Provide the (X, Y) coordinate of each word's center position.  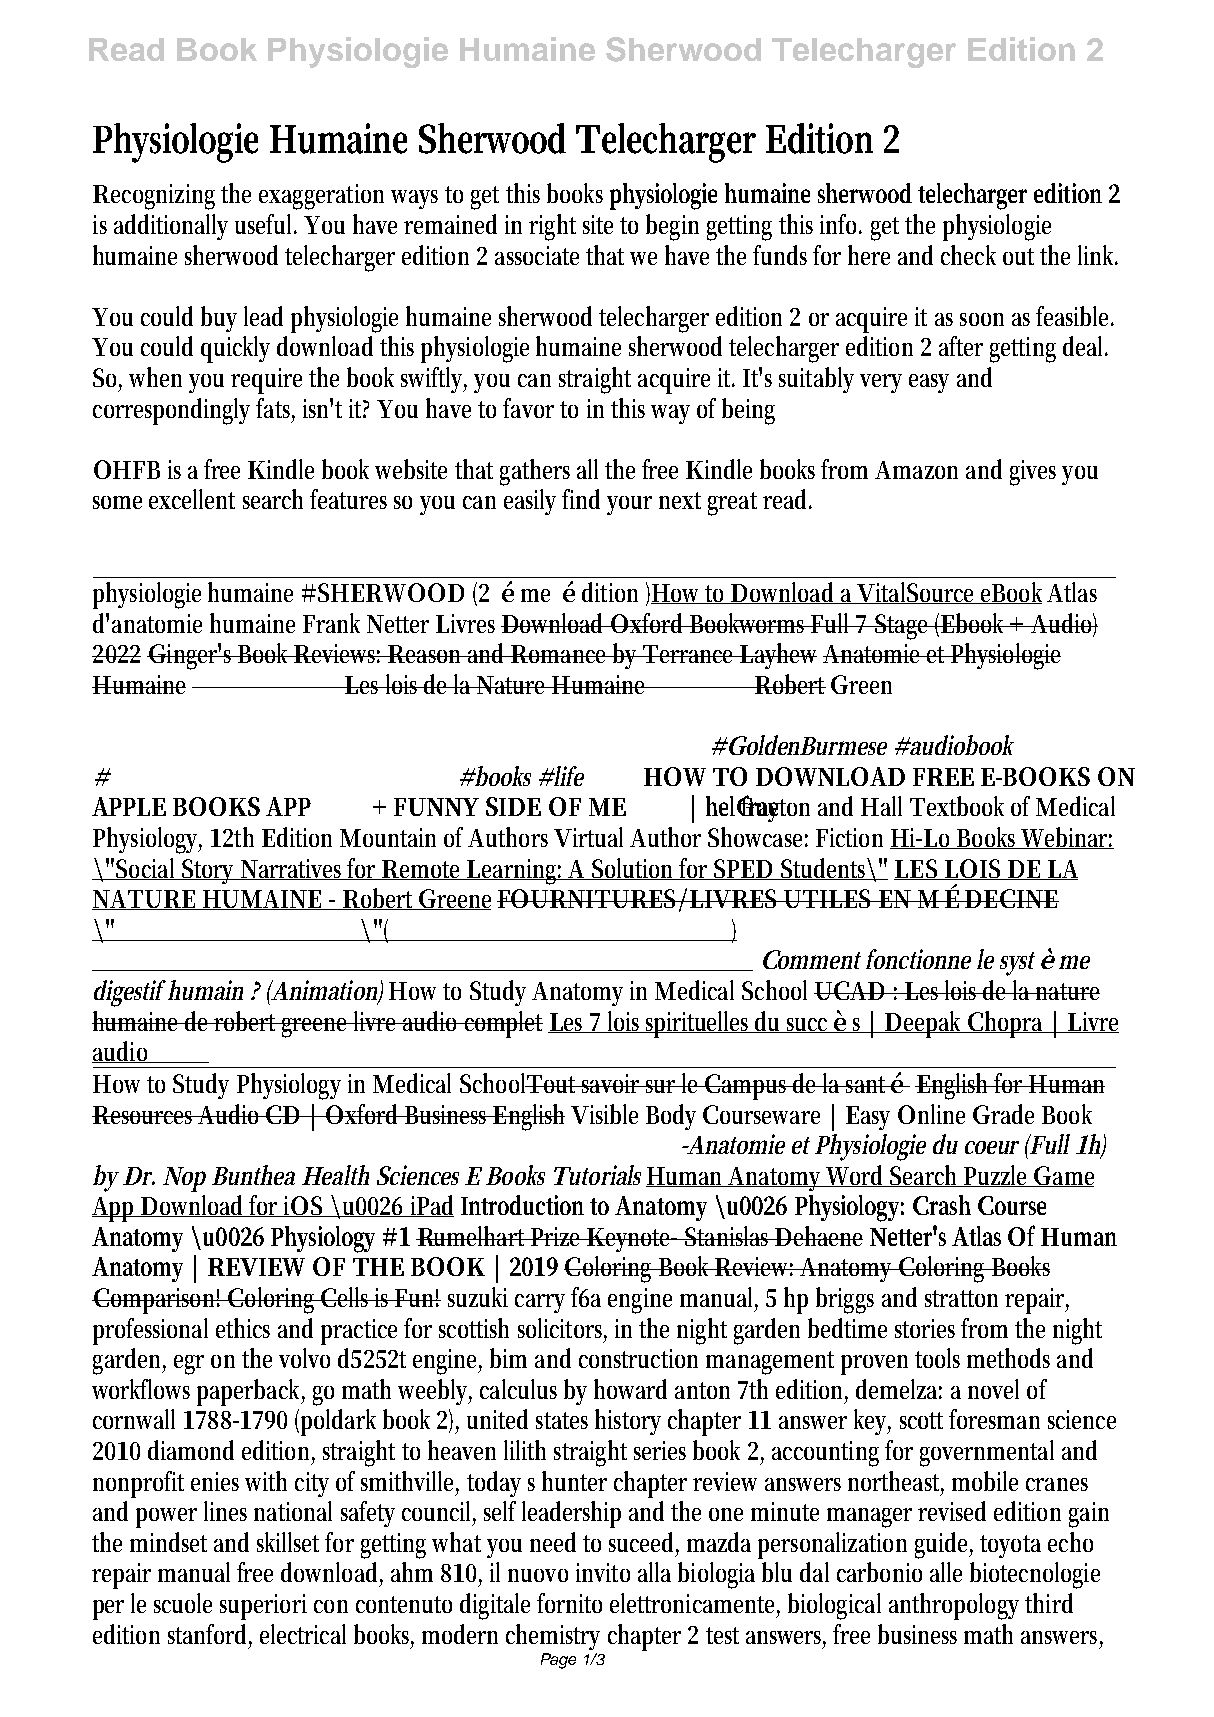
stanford (210, 1635)
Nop (184, 1179)
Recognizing (154, 197)
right (552, 227)
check (968, 255)
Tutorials (597, 1175)
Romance (560, 654)
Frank (331, 623)
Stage (903, 627)
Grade (1003, 1114)
